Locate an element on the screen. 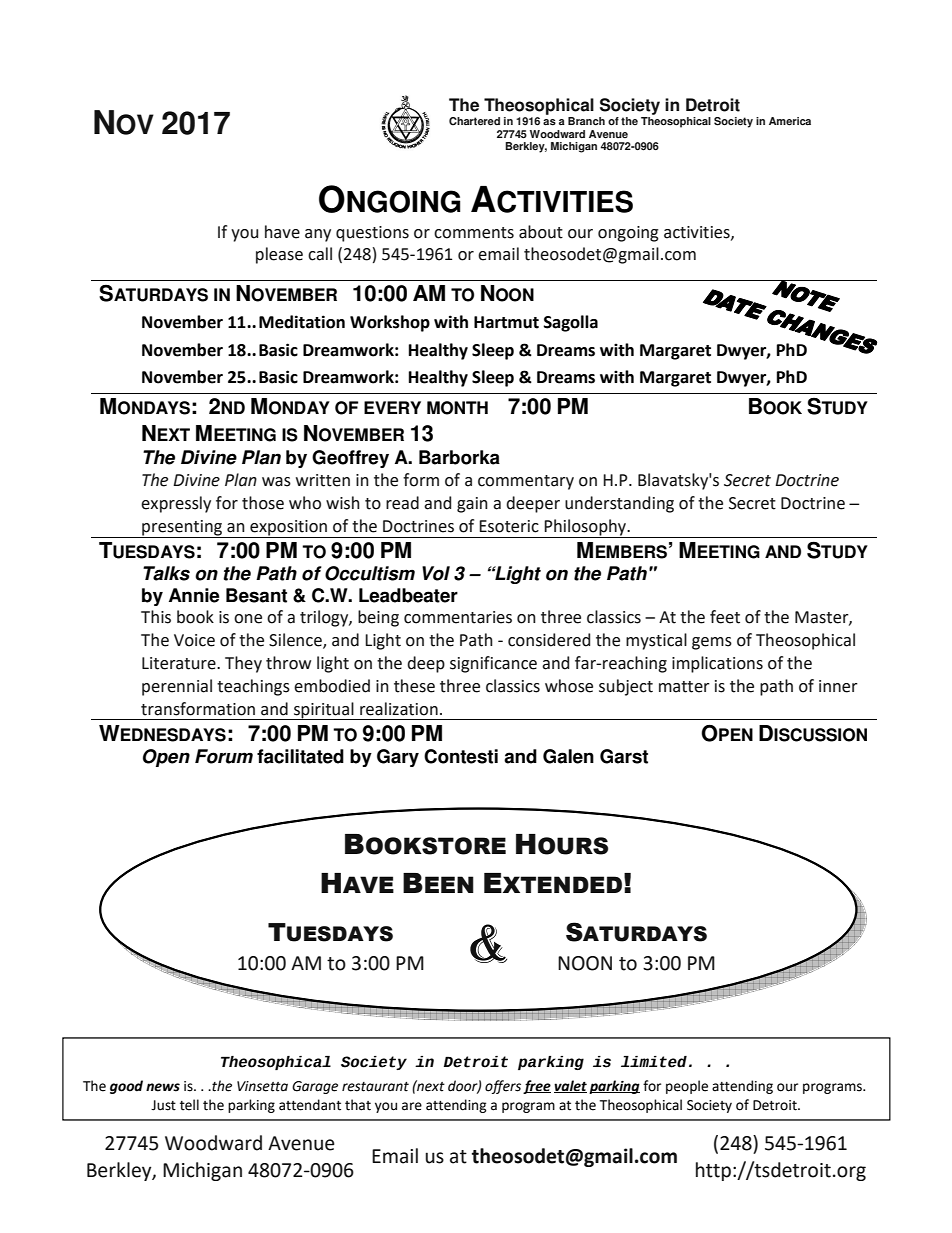 The image size is (952, 1233). understanding is located at coordinates (619, 504).
